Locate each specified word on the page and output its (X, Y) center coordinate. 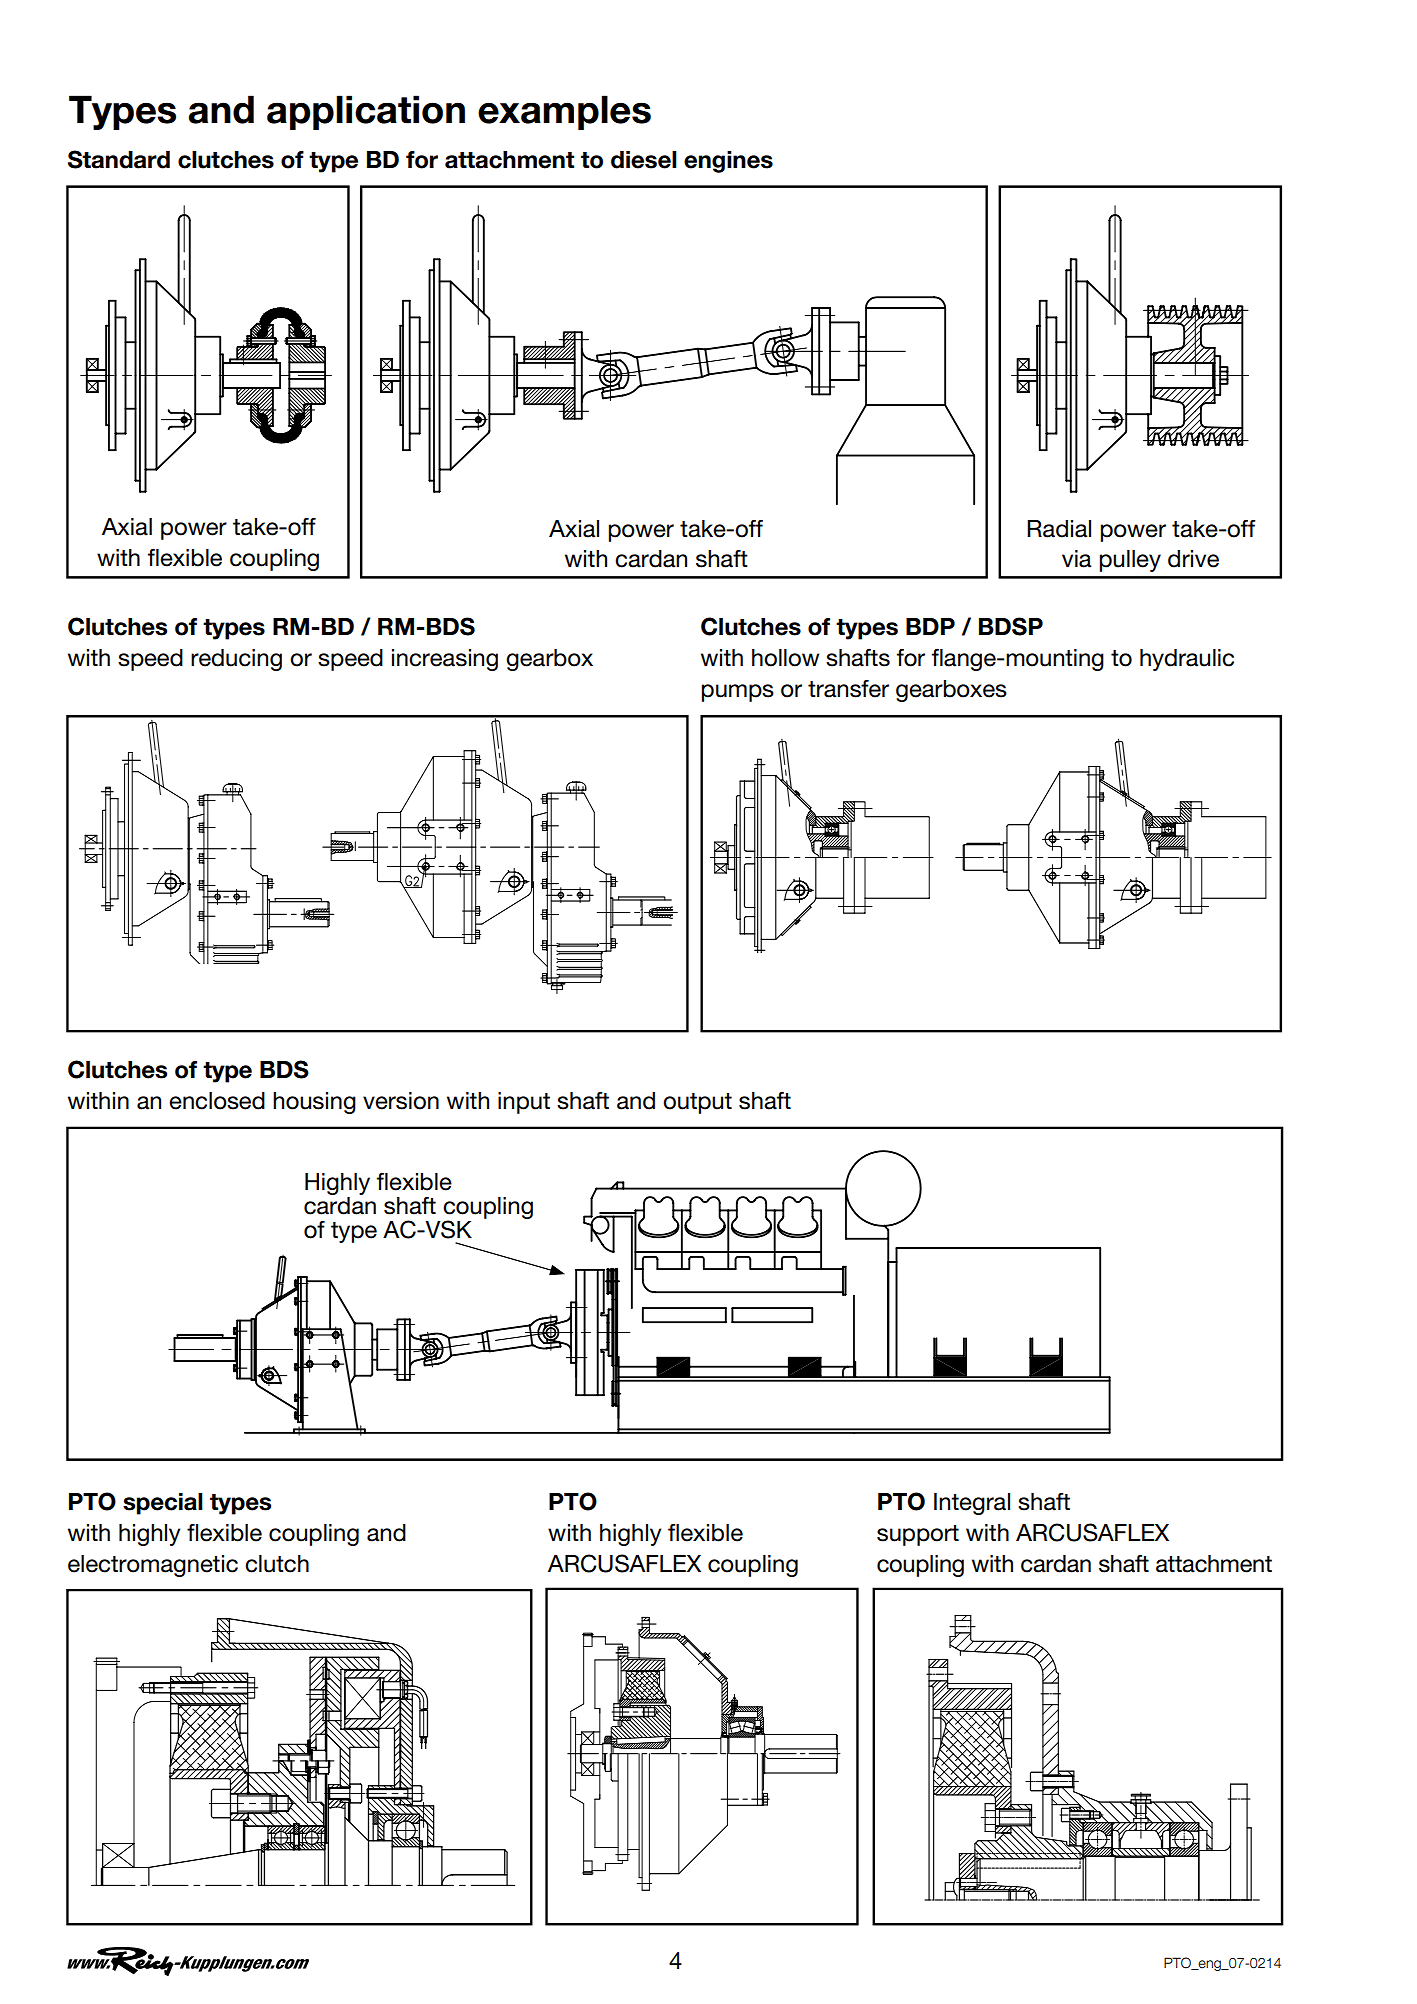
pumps (738, 693)
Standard (119, 159)
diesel (644, 160)
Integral (972, 1504)
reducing (236, 660)
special (163, 1504)
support (918, 1535)
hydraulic (1187, 660)
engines (728, 162)
